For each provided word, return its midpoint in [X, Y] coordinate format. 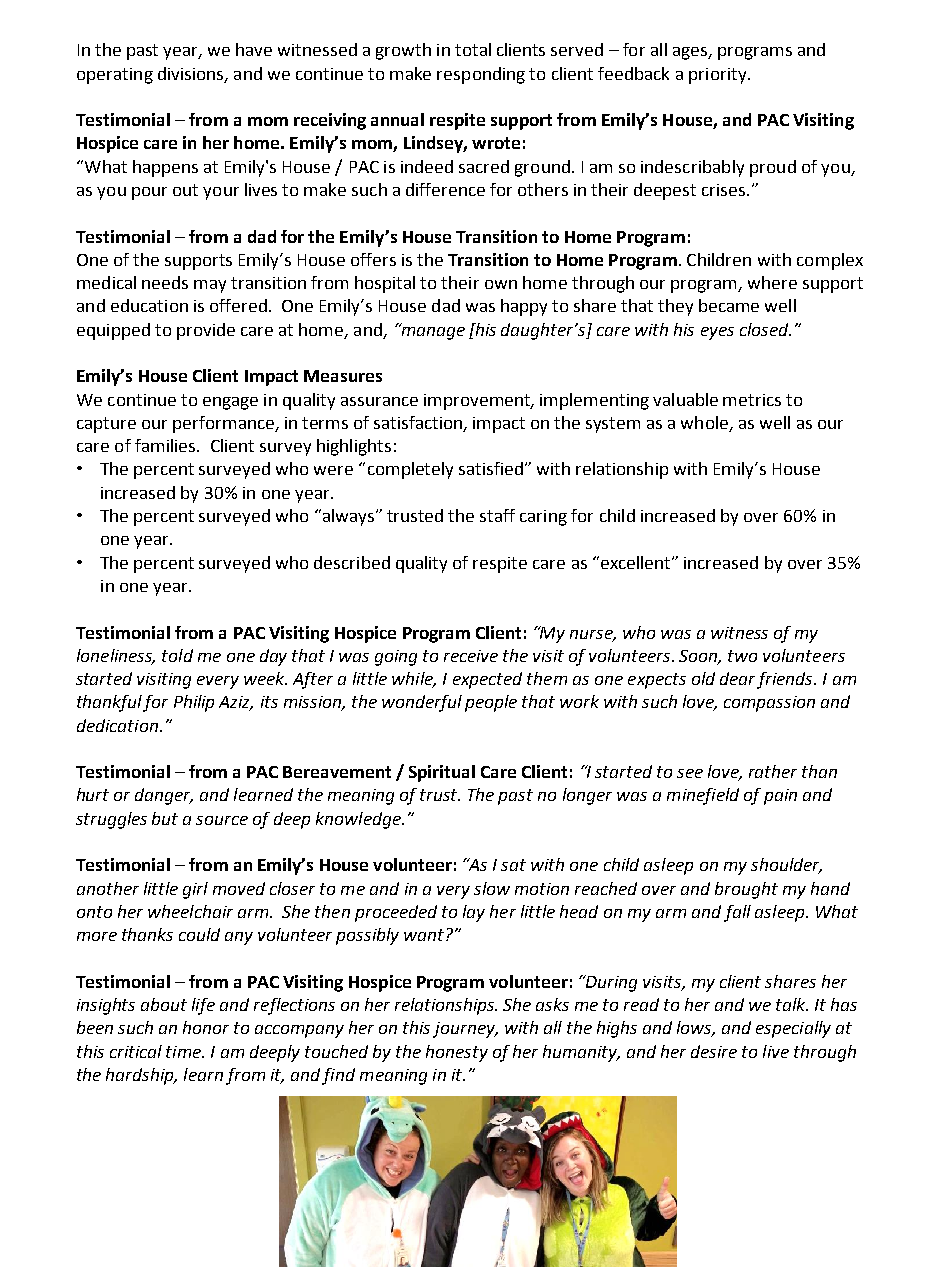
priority [719, 76]
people [491, 703]
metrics [752, 400]
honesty [457, 1053]
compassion [769, 704]
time [184, 1052]
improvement [478, 402]
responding [481, 75]
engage [230, 403]
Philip [194, 703]
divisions [192, 74]
